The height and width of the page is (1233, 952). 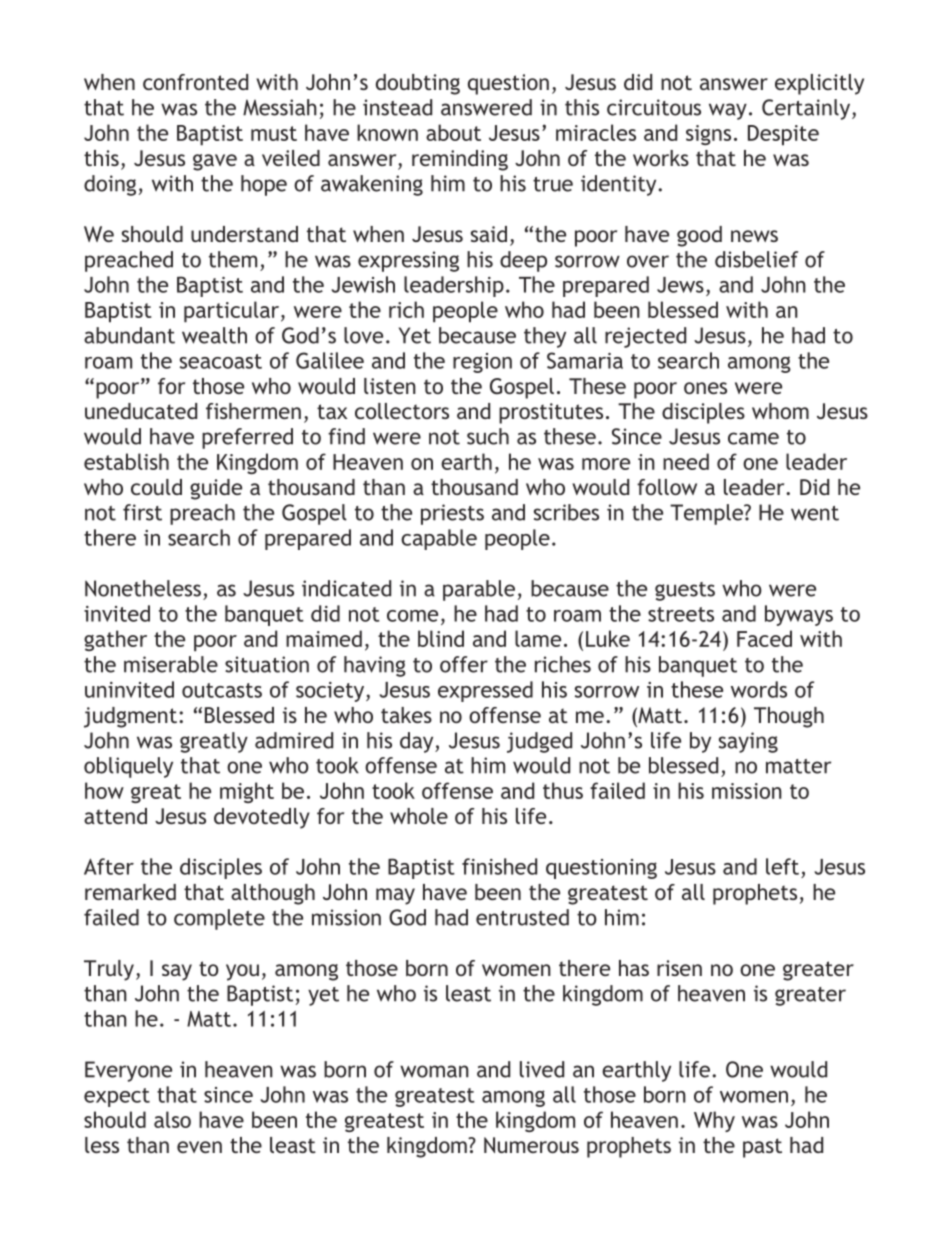 I want to click on saying, so click(x=748, y=742).
